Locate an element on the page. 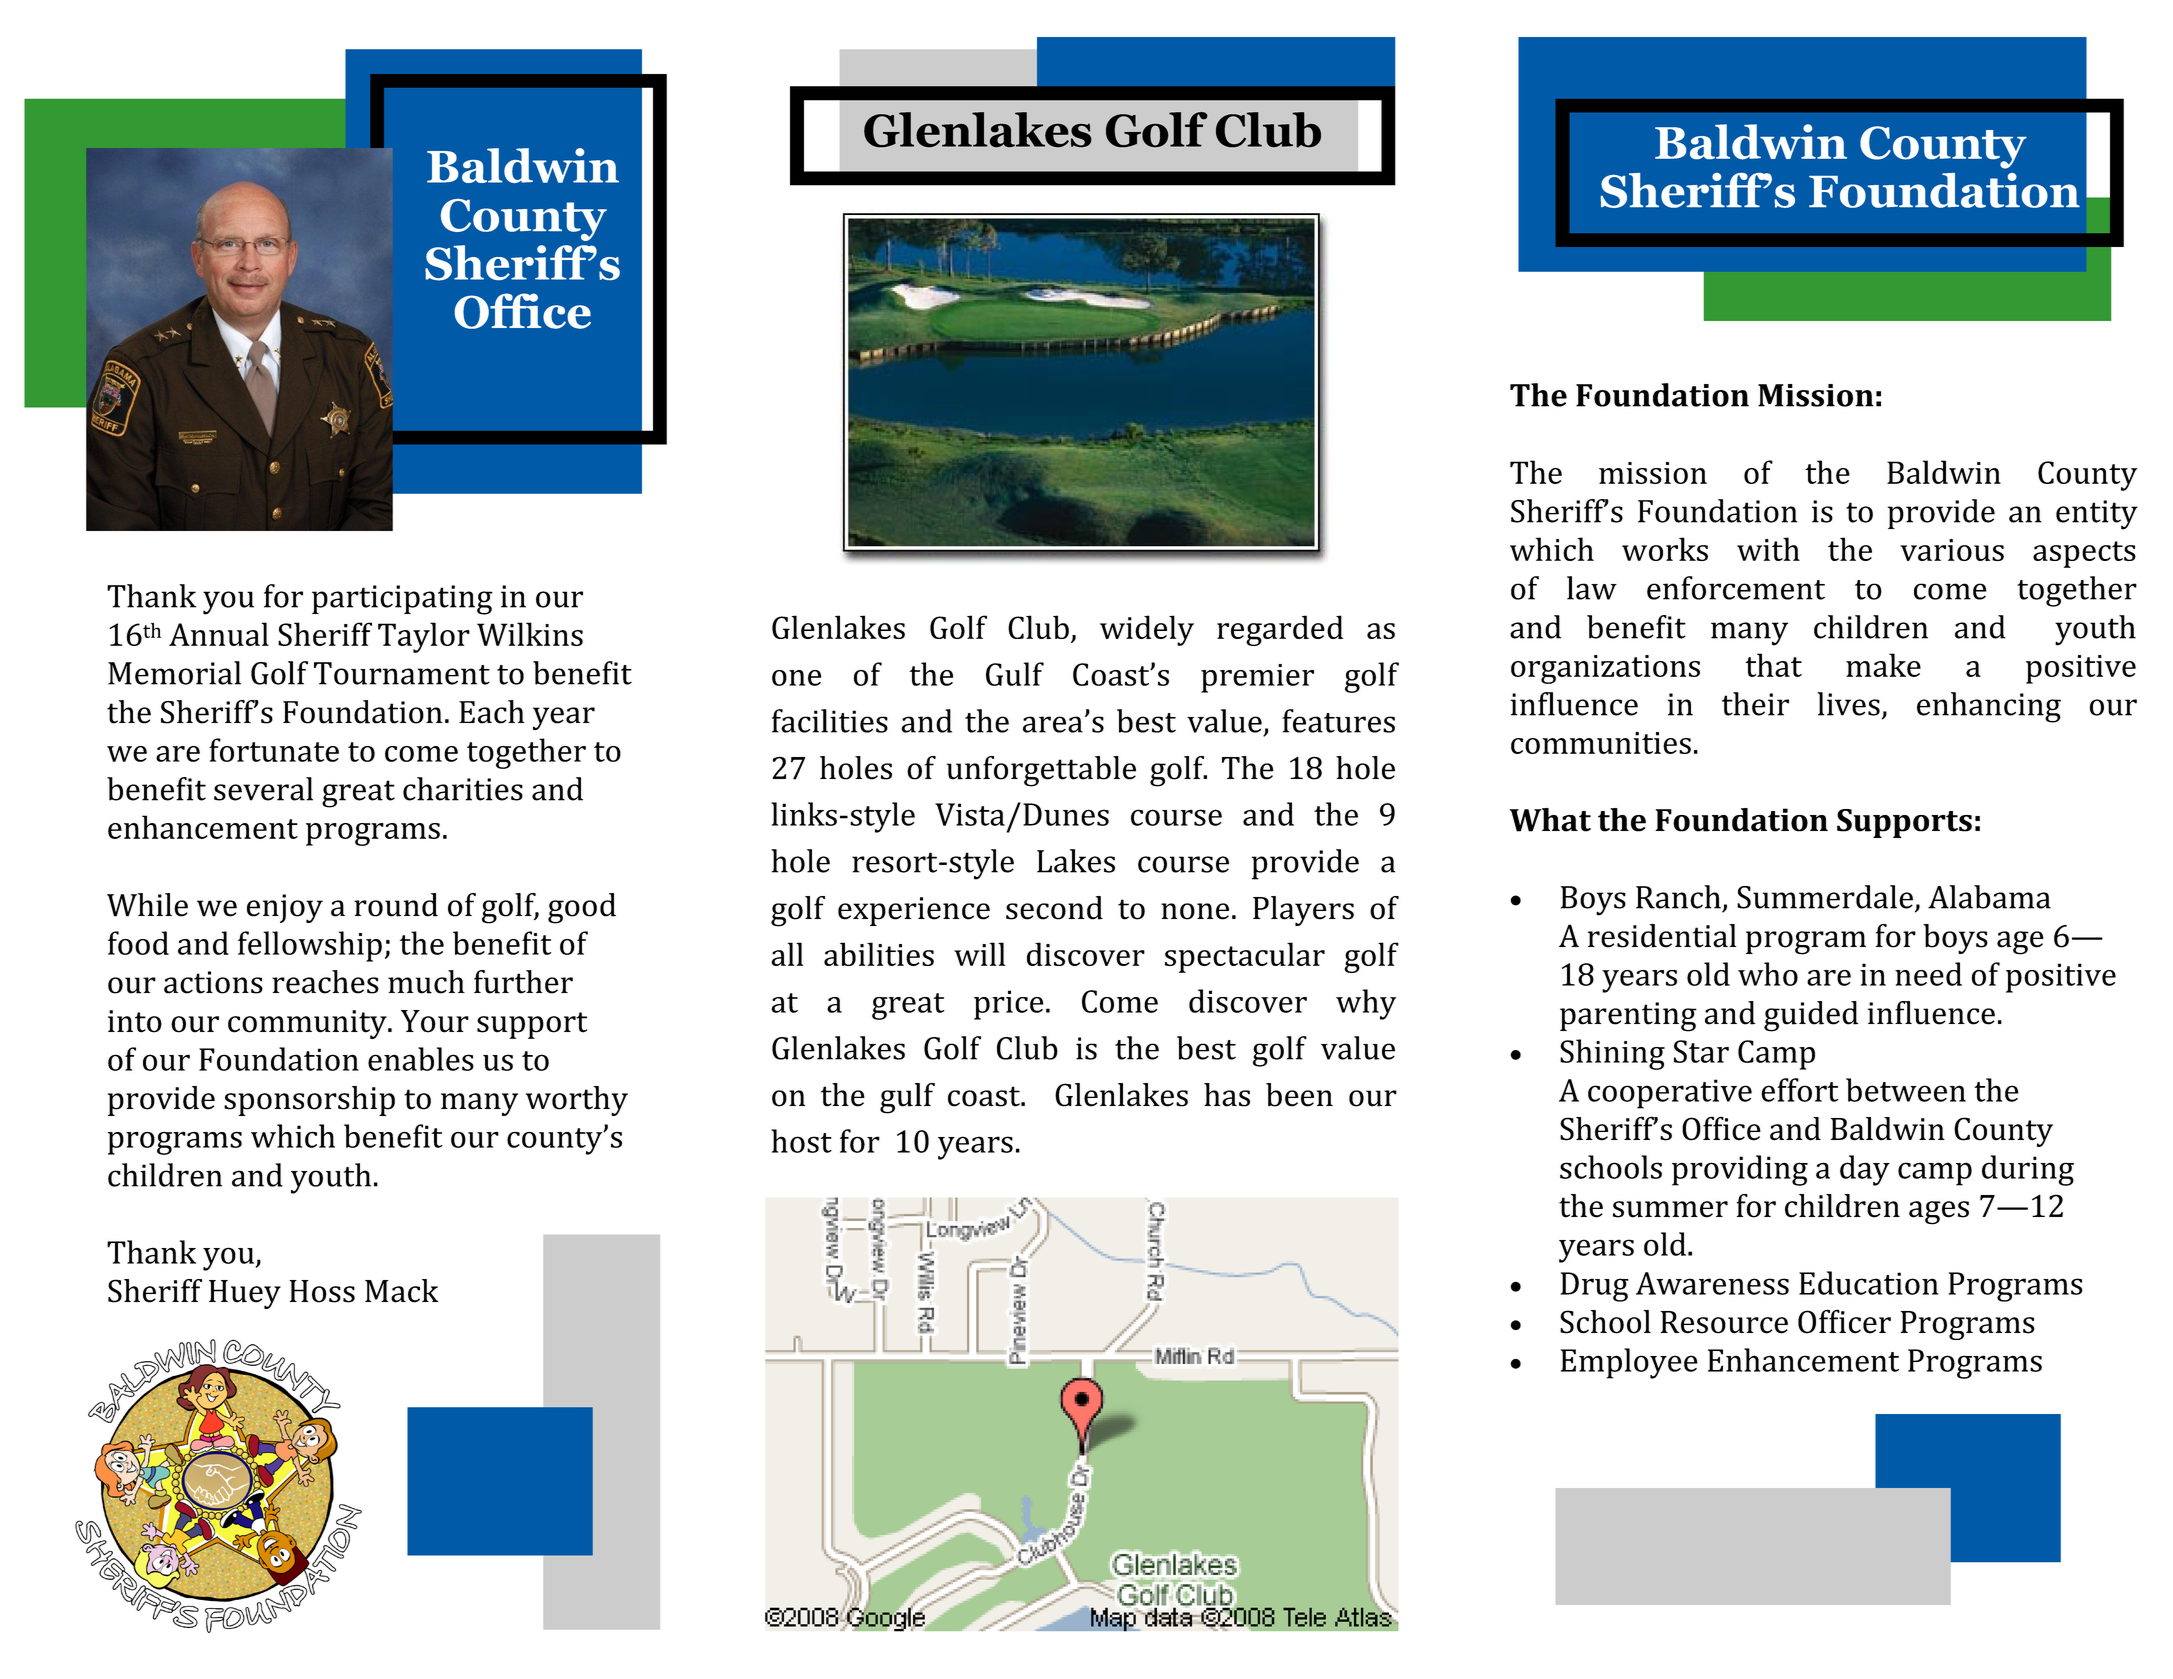 The image size is (2173, 1679). widely is located at coordinates (1147, 630).
